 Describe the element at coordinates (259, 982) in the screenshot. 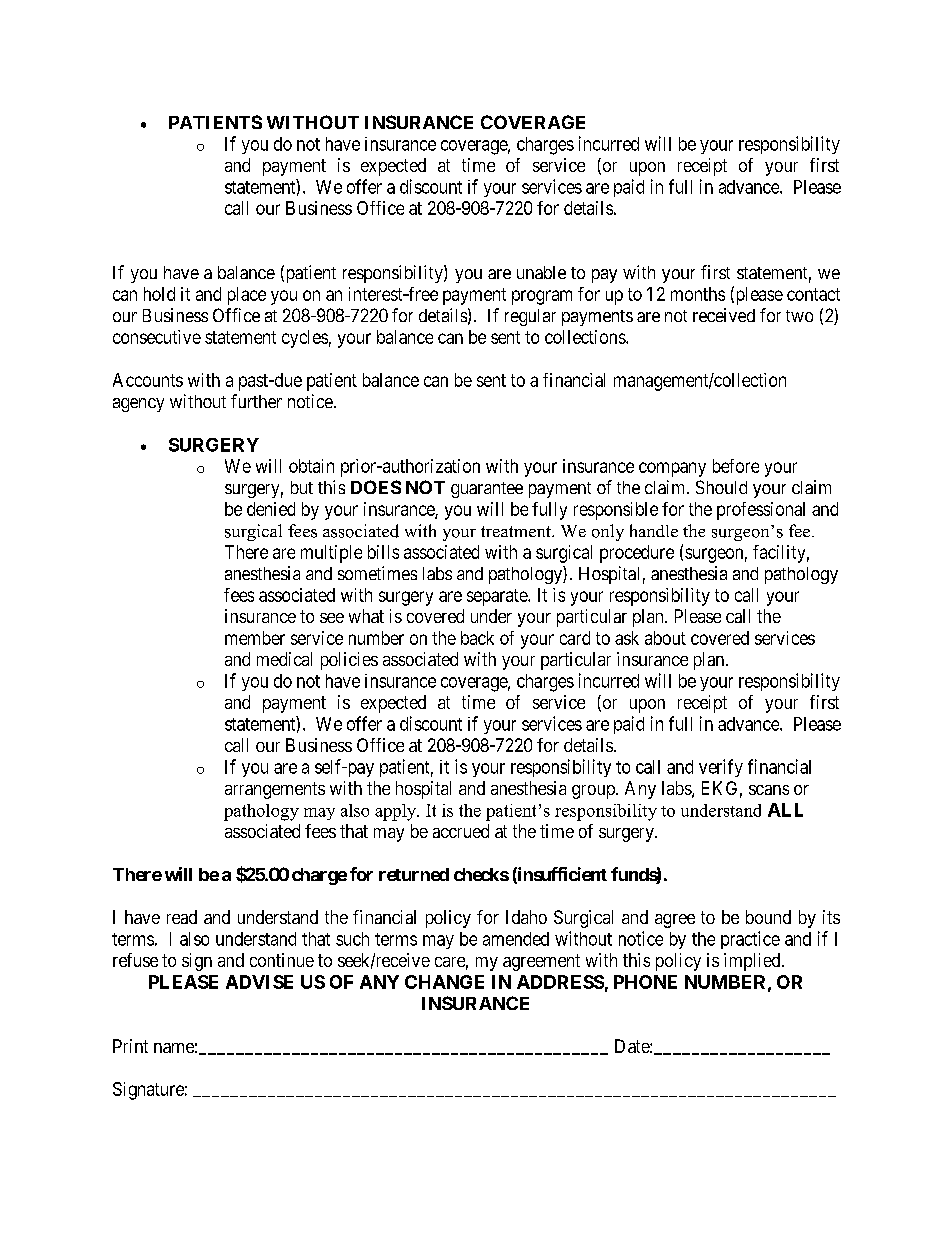

I see `ADVISE` at that location.
